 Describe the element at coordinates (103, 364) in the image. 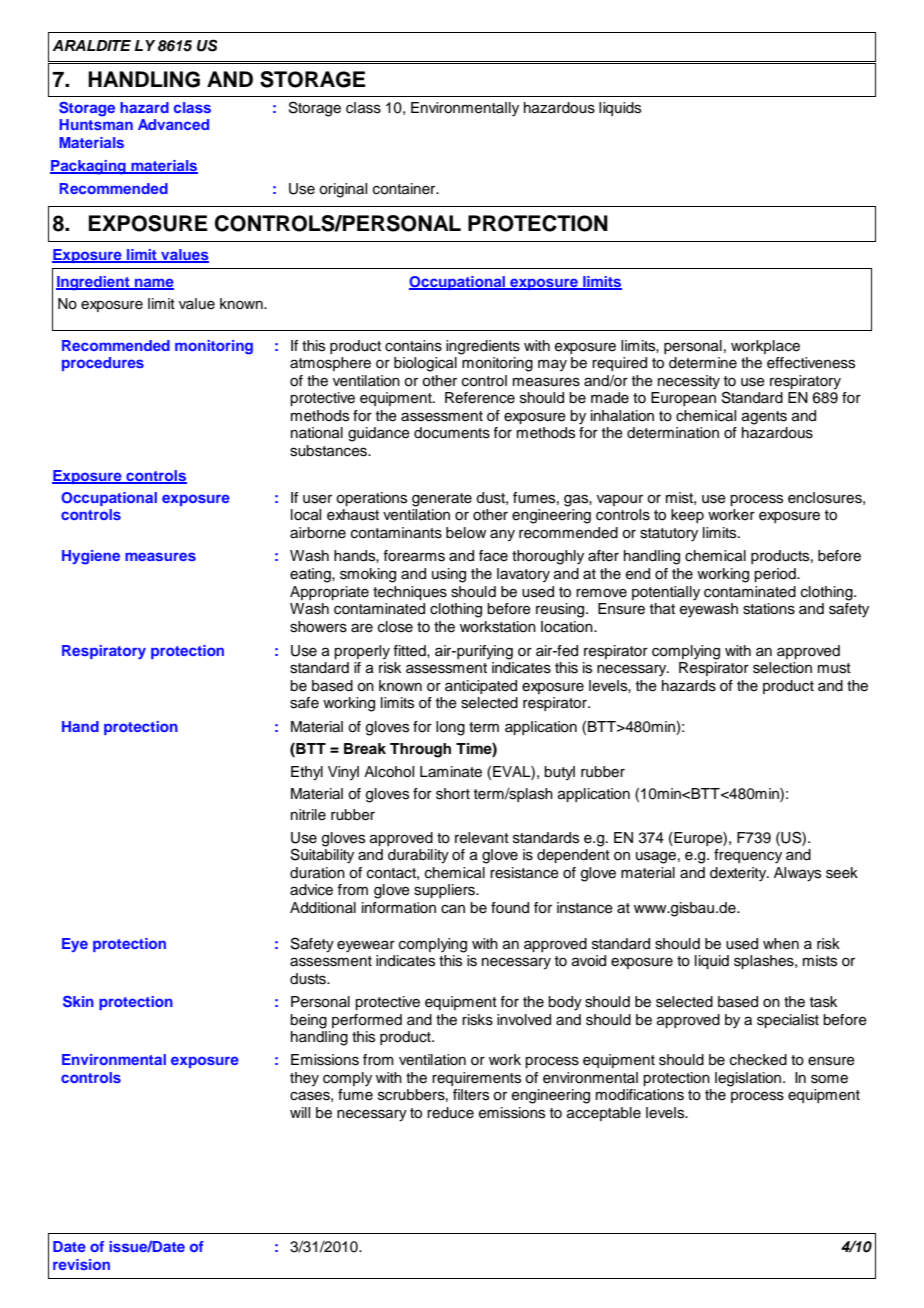

I see `procedures` at that location.
